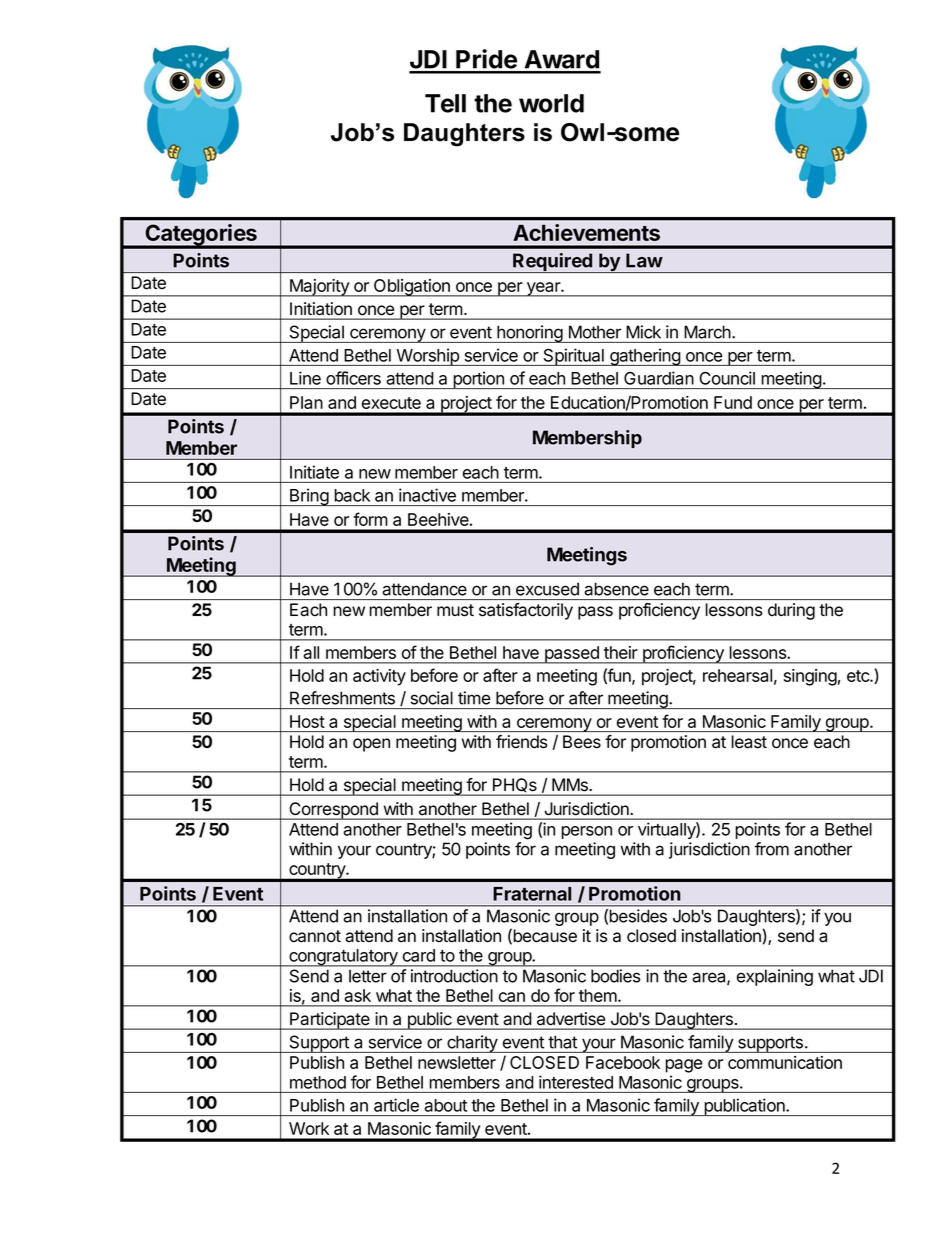 This image has width=952, height=1233. I want to click on Correspond, so click(333, 811).
